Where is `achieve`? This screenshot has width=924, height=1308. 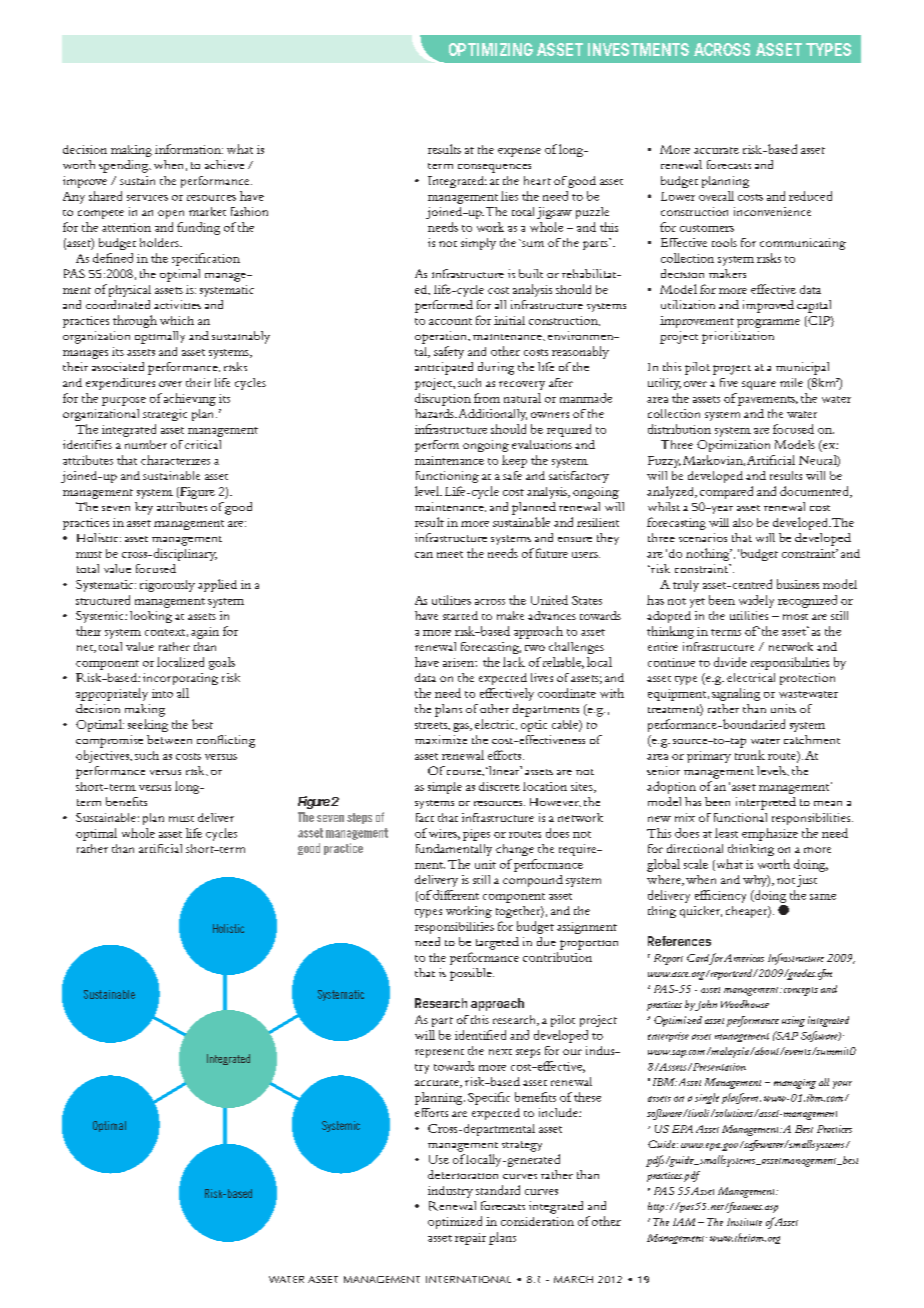 achieve is located at coordinates (224, 164).
